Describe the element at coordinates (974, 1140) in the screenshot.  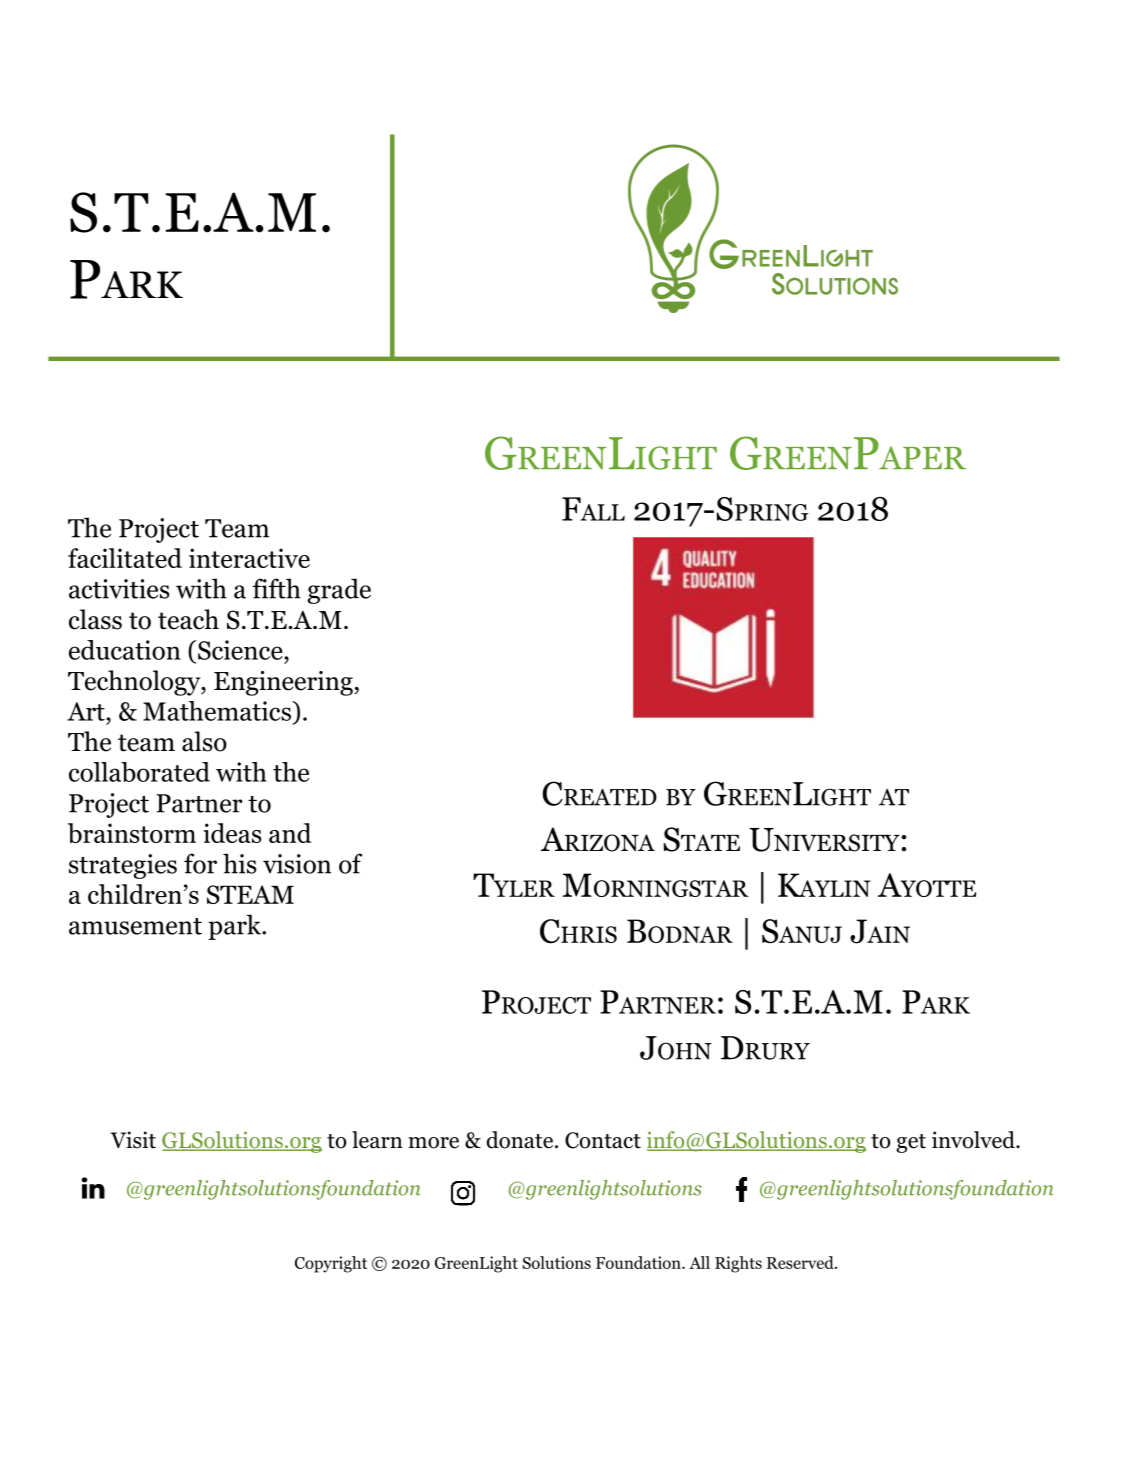
I see `involved` at that location.
